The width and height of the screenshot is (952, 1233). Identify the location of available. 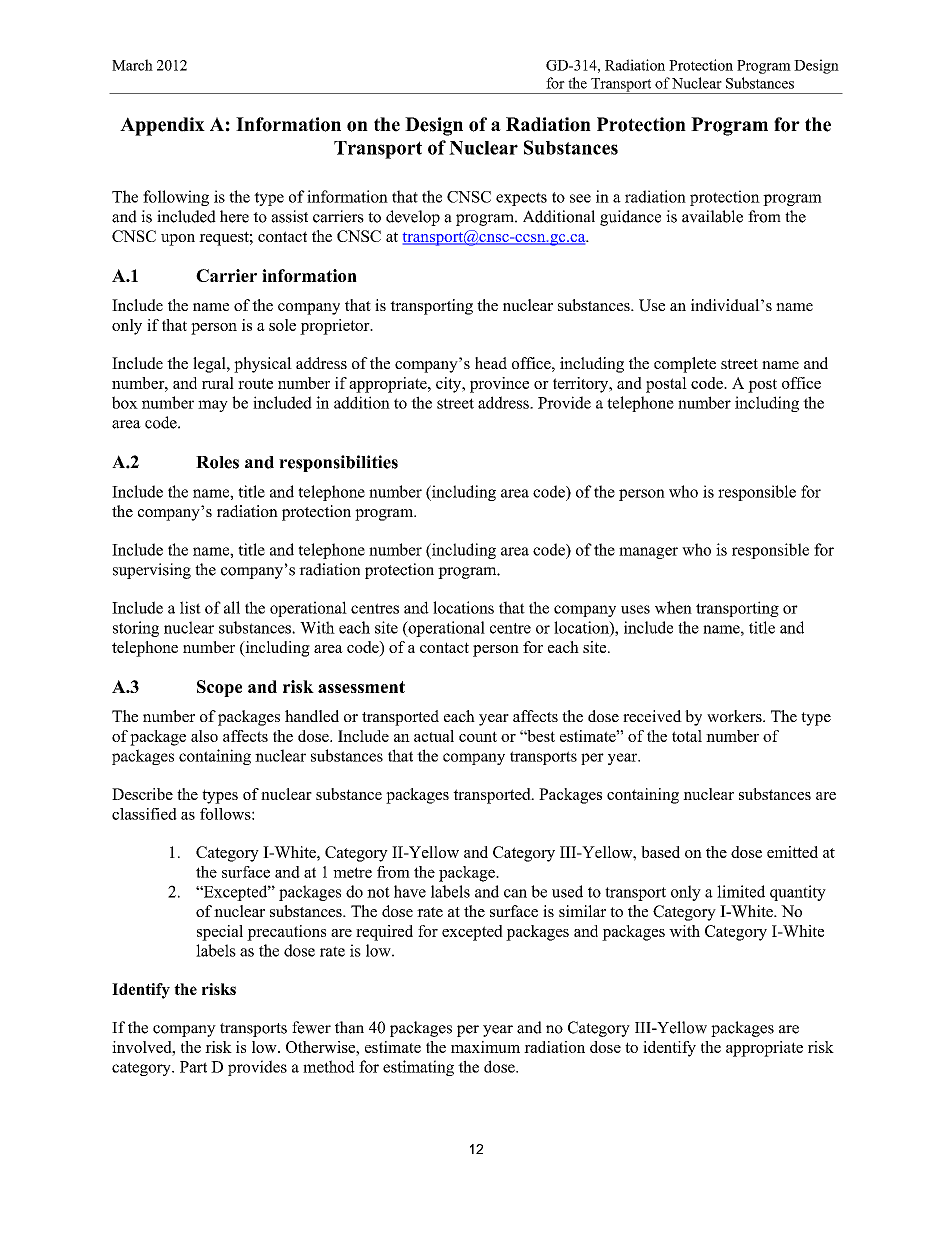
(712, 216).
